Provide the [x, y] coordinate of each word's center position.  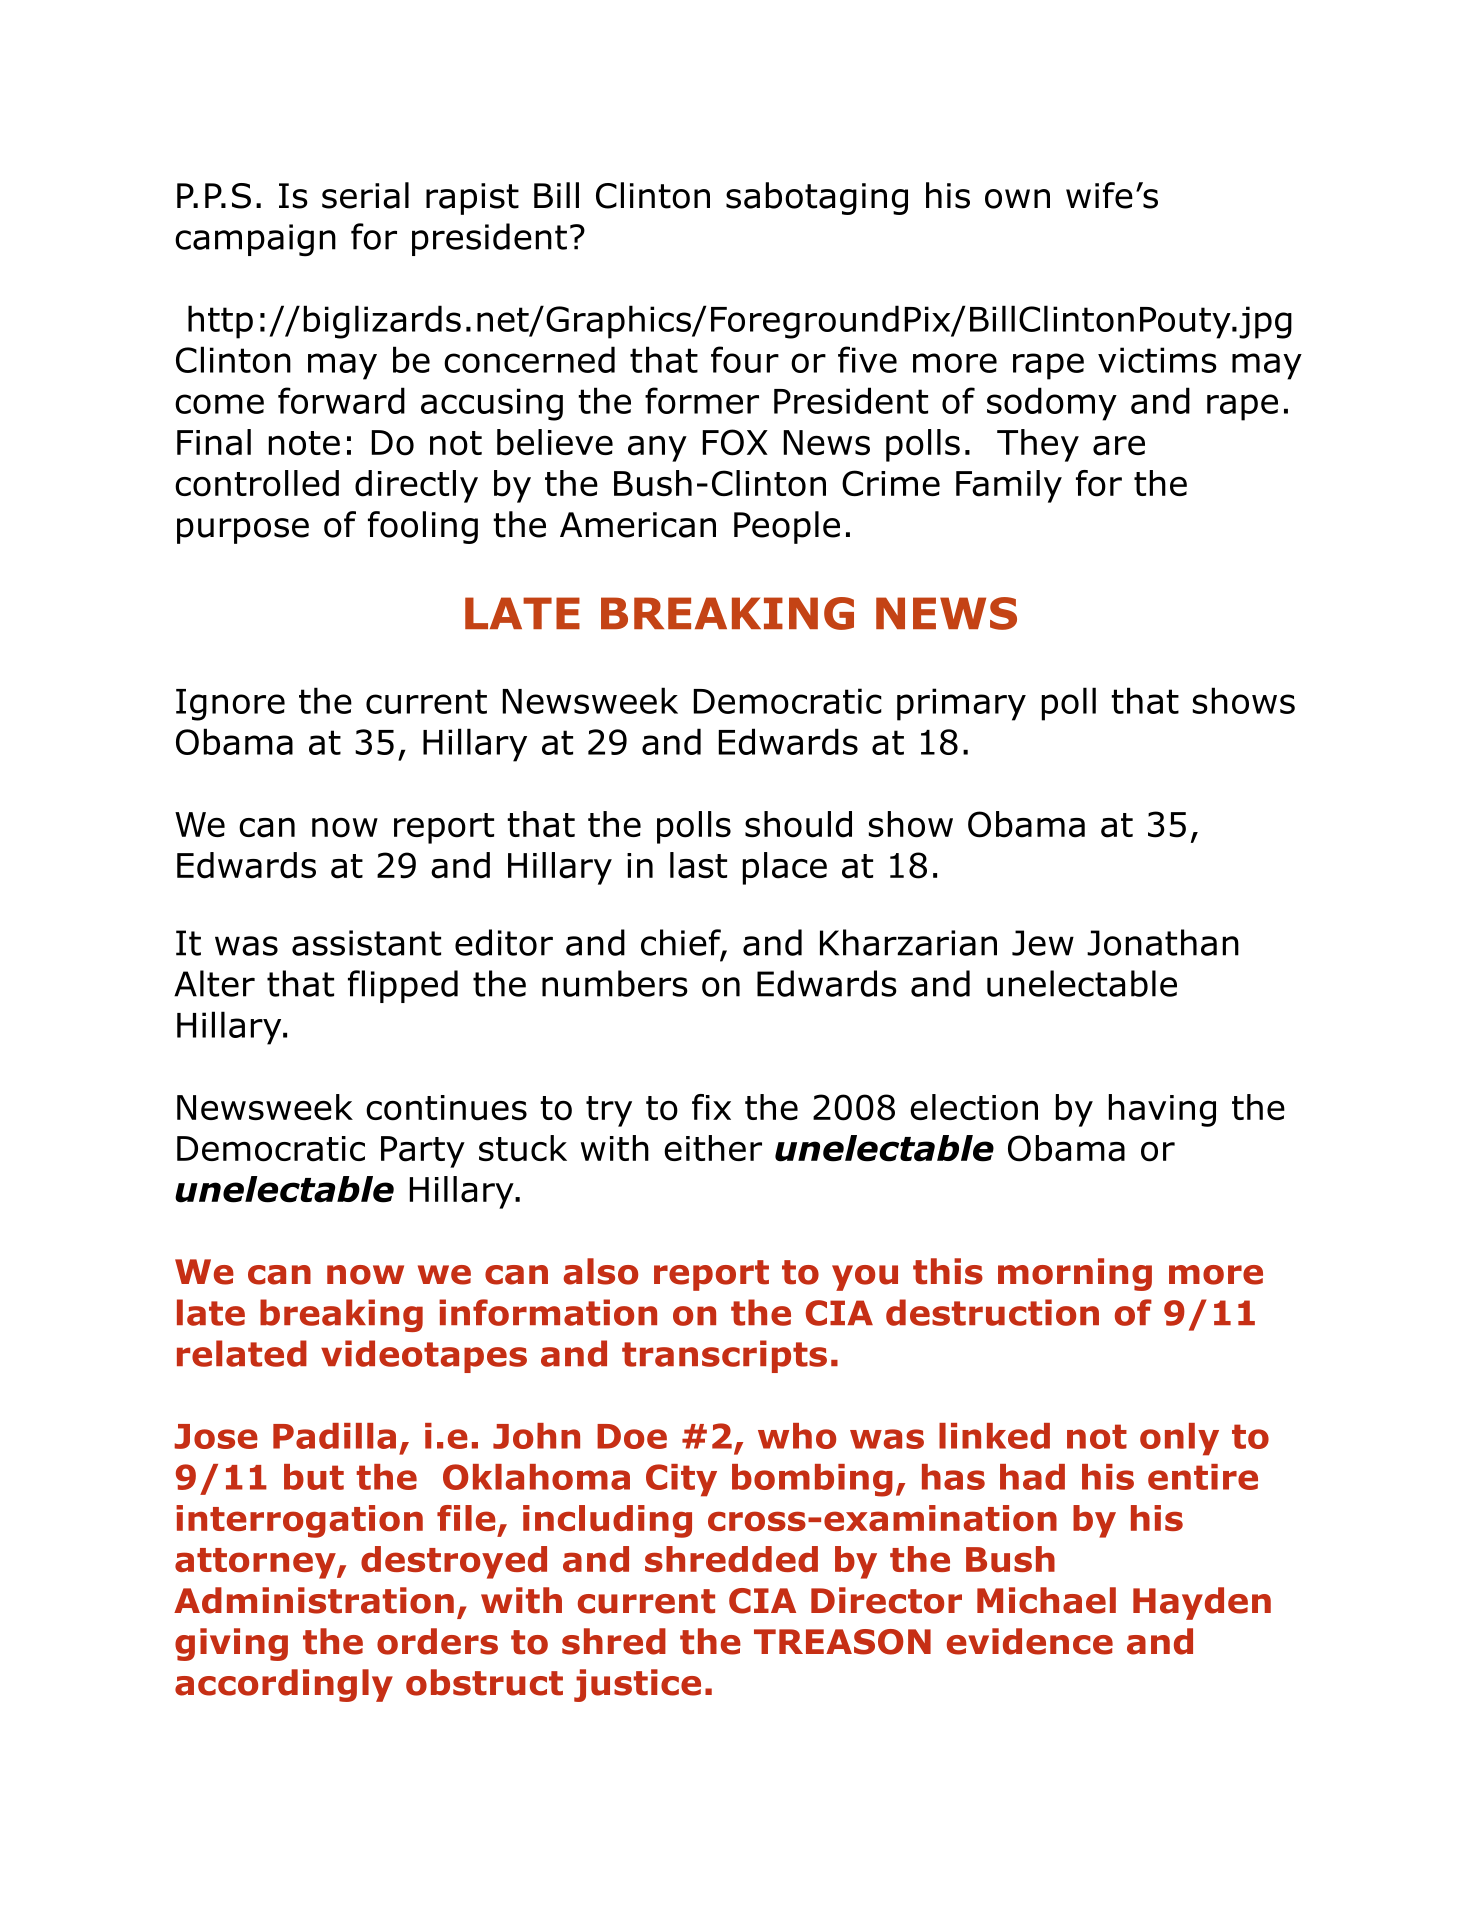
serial [365, 195]
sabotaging [817, 198]
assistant [366, 943]
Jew [1043, 943]
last [698, 865]
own [1017, 199]
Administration [314, 1600]
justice [637, 1685]
